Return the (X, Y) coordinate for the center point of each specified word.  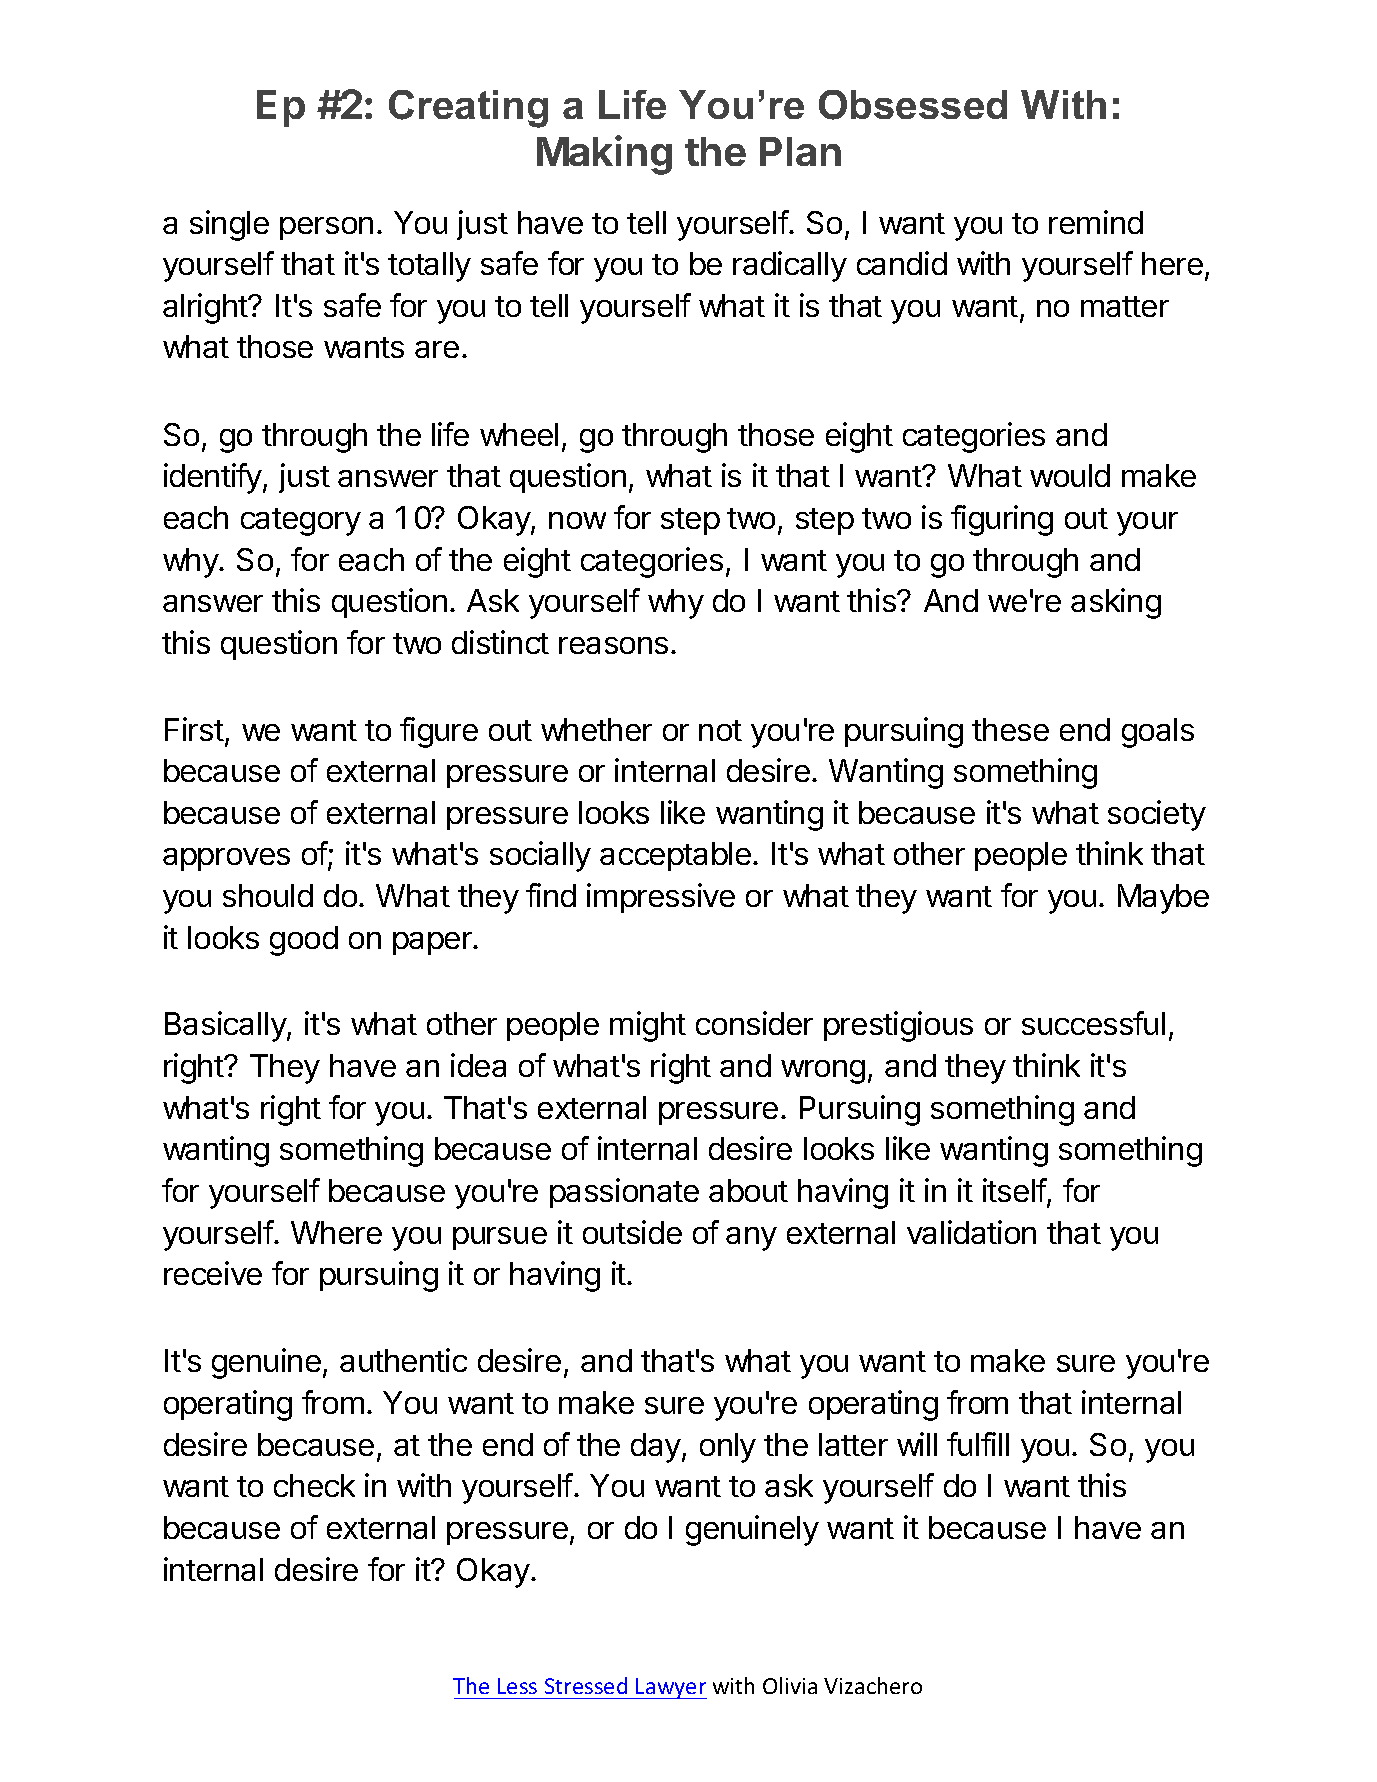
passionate (624, 1193)
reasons (613, 645)
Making (604, 155)
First (194, 729)
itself (1015, 1191)
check (314, 1485)
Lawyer (670, 1688)
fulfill (978, 1444)
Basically (226, 1026)
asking (1116, 603)
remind (1096, 222)
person (326, 228)
